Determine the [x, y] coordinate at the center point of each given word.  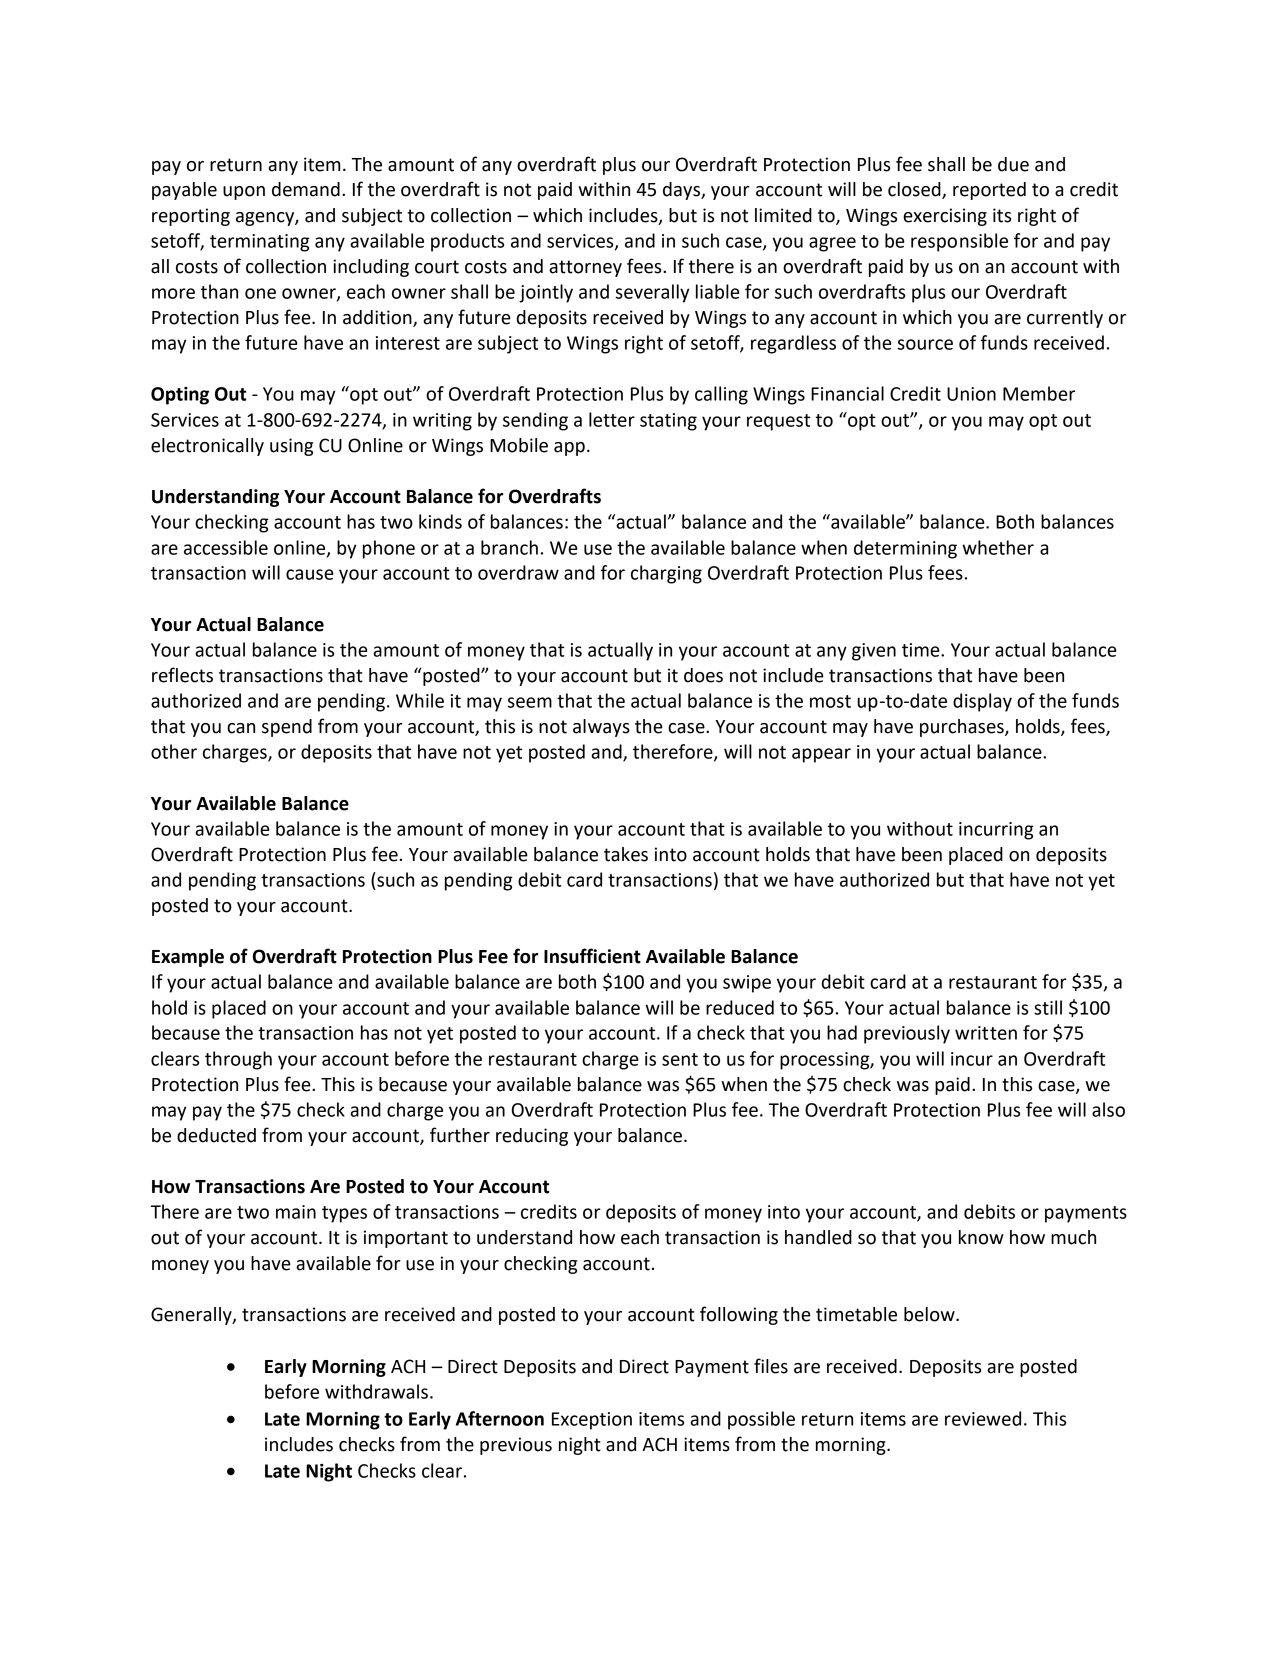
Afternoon [500, 1418]
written [986, 1033]
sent [680, 1059]
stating [668, 422]
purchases [963, 728]
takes [626, 854]
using [291, 447]
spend [287, 728]
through [238, 1060]
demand [306, 189]
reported [989, 191]
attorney [585, 268]
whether [998, 547]
